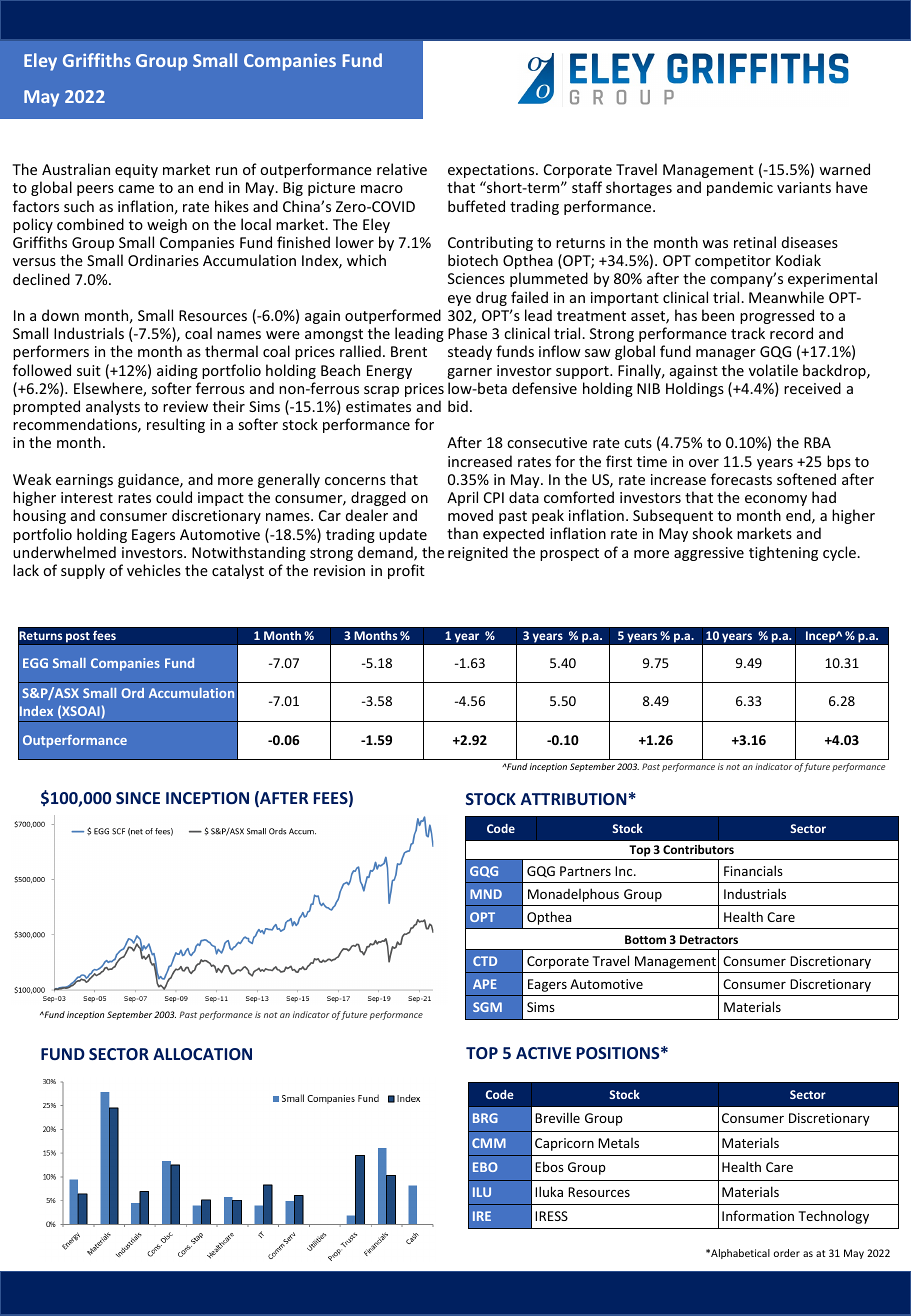  I want to click on buffeted, so click(476, 206).
